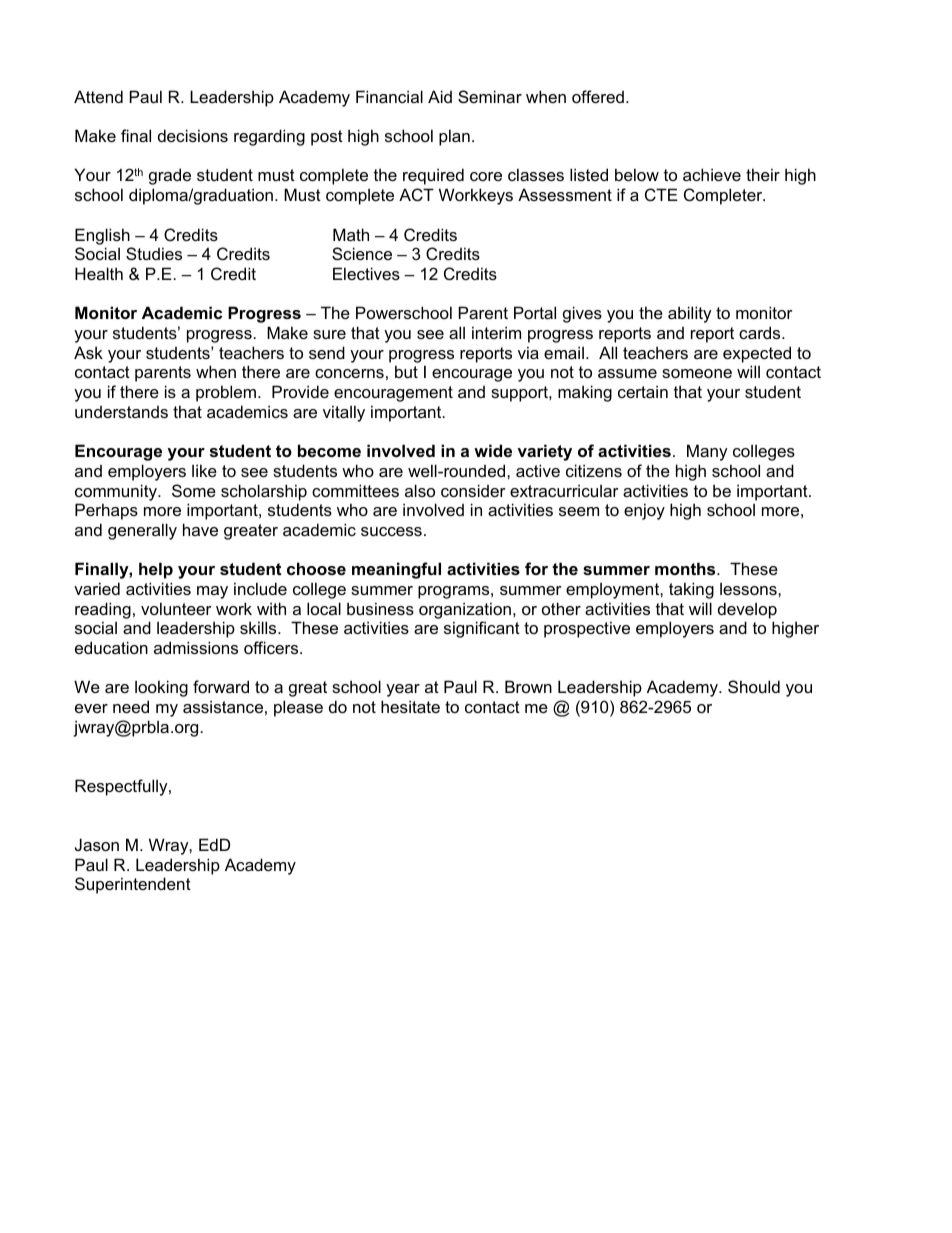  What do you see at coordinates (690, 314) in the document?
I see `ability` at bounding box center [690, 314].
